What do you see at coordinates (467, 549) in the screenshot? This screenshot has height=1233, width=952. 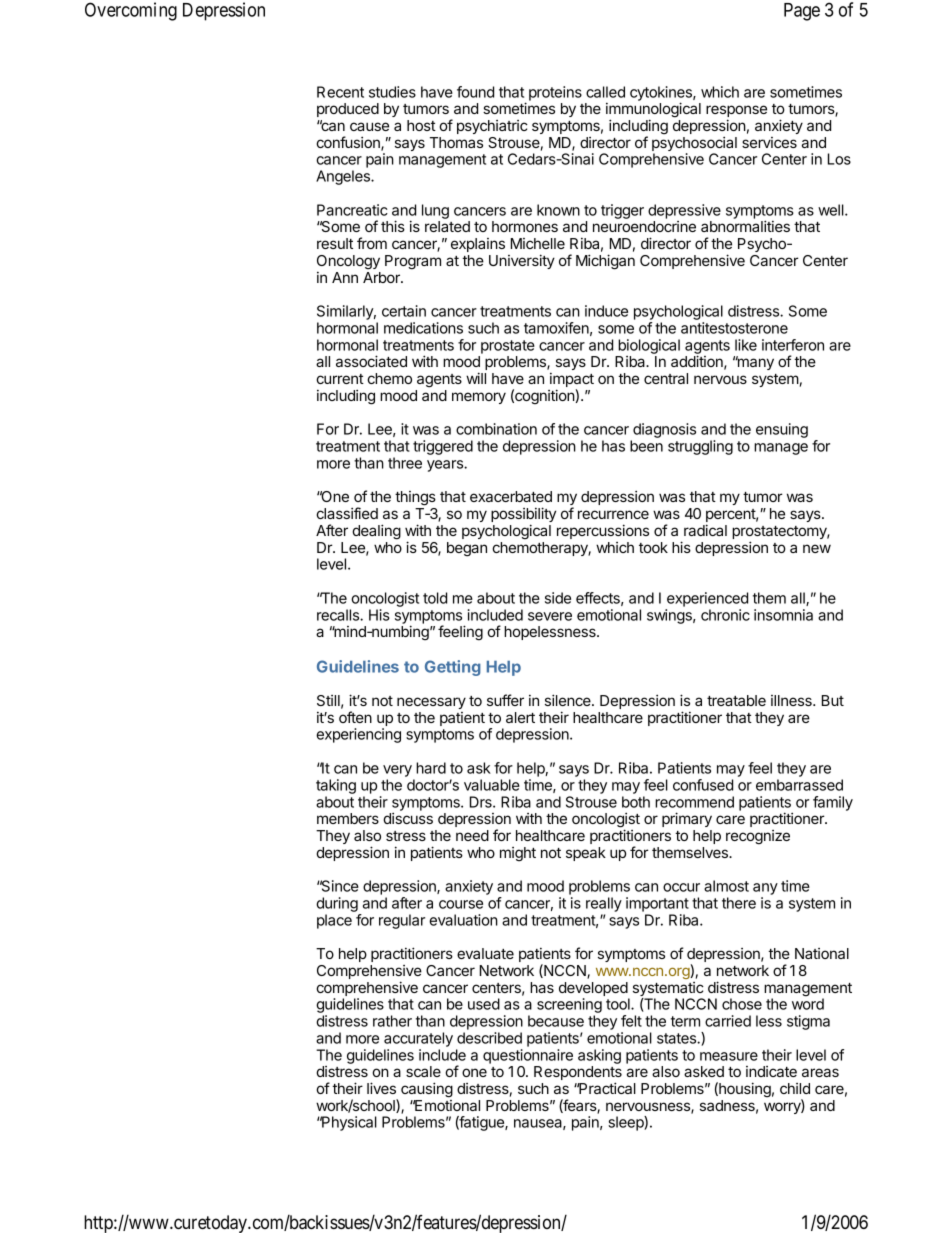 I see `began` at bounding box center [467, 549].
